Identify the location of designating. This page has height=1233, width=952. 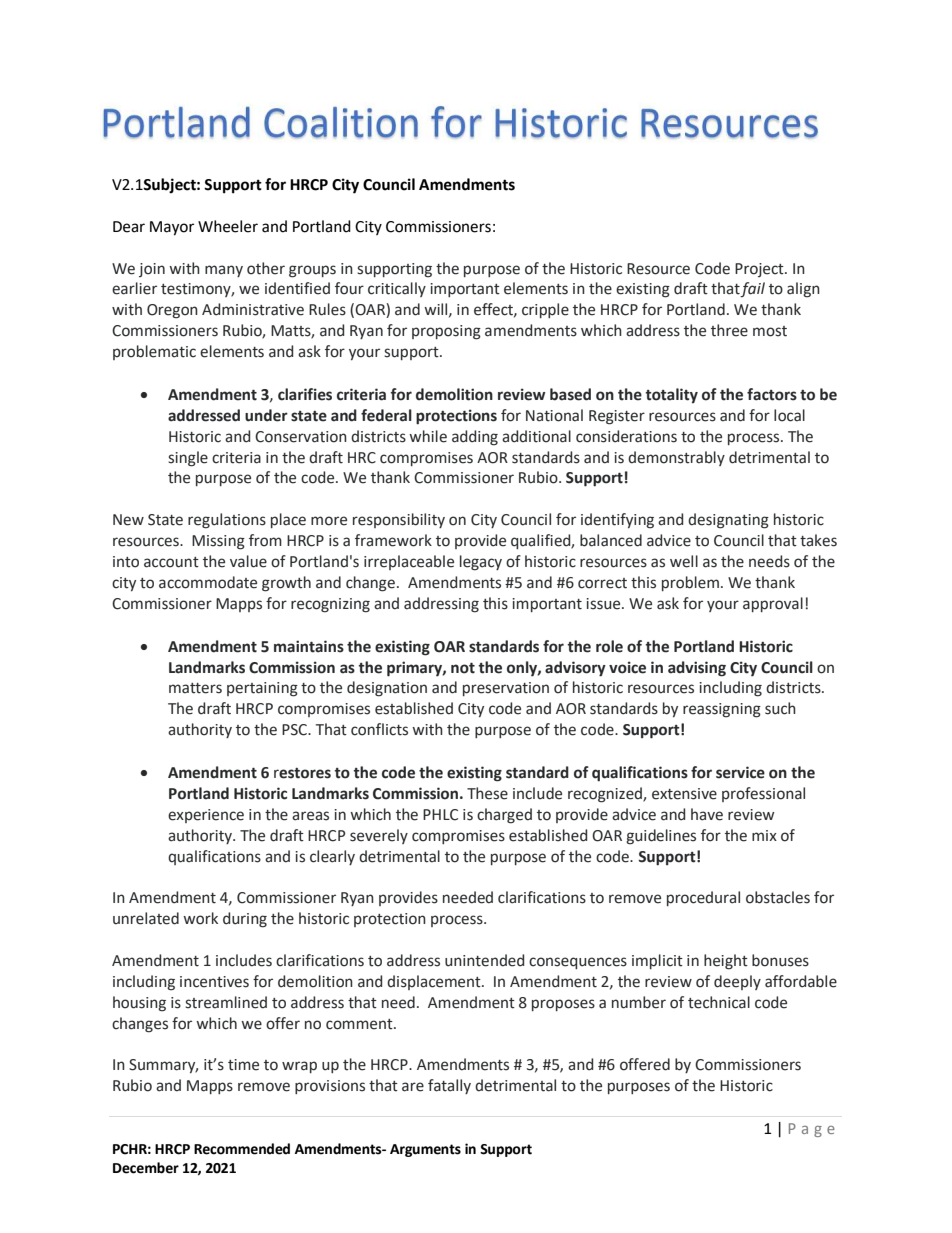
(728, 521).
